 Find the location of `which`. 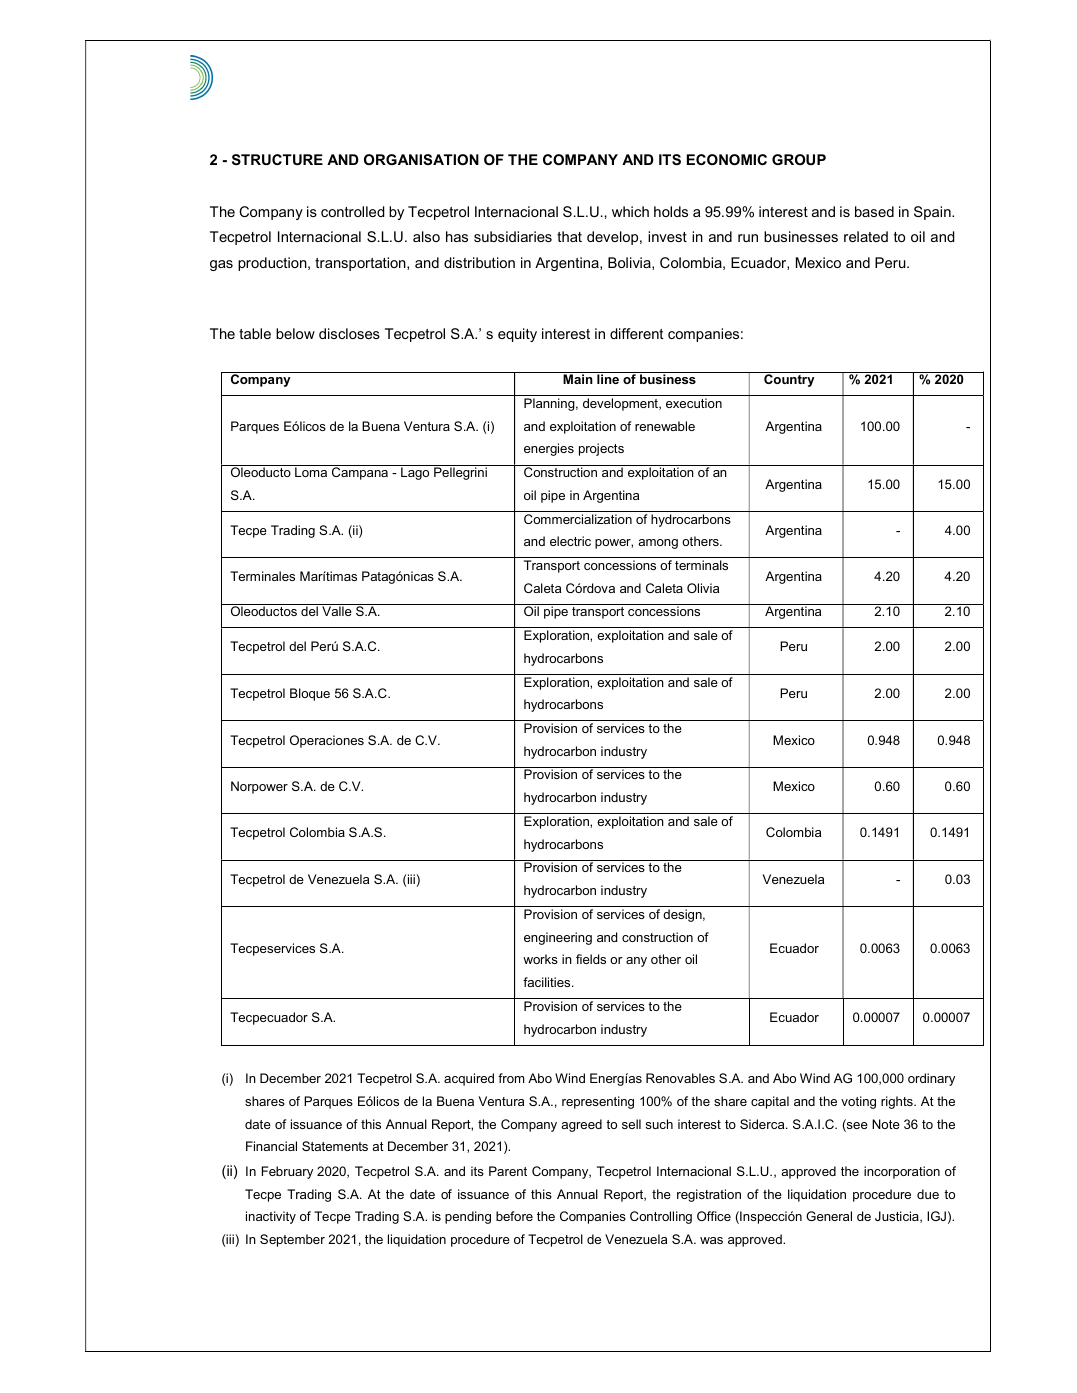

which is located at coordinates (630, 211).
